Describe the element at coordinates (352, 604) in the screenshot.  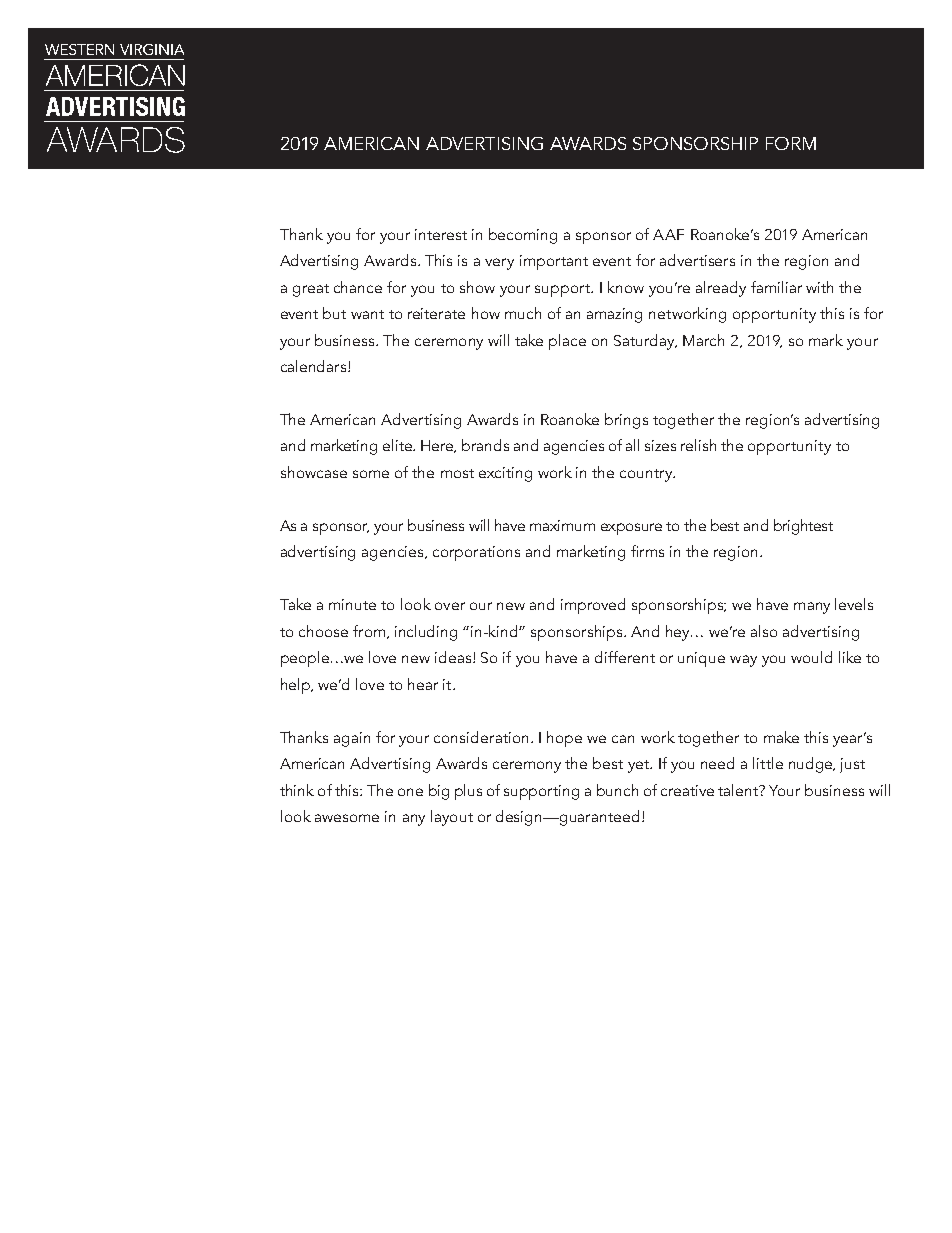
I see `minute` at that location.
